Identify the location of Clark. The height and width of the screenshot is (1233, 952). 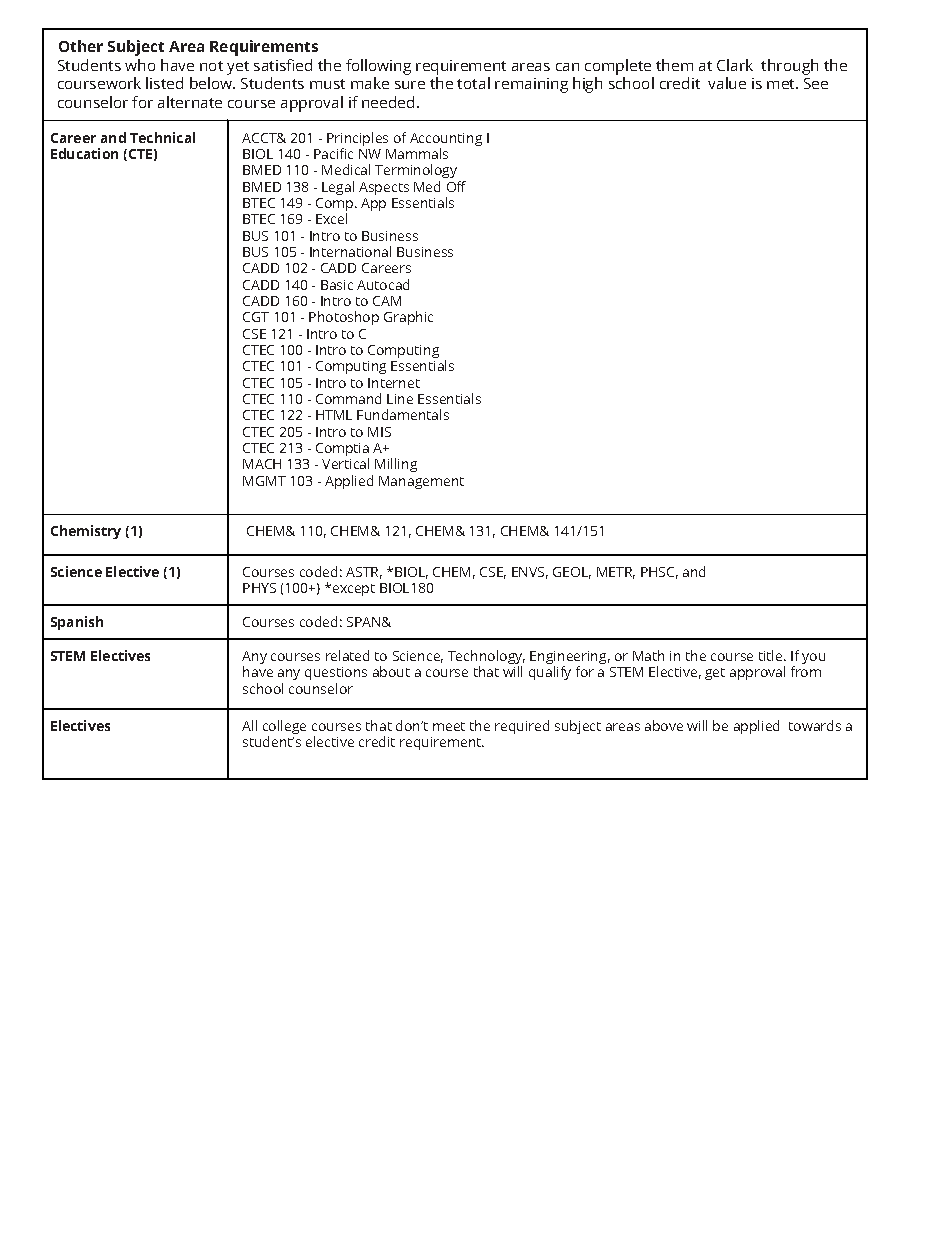
(735, 65).
